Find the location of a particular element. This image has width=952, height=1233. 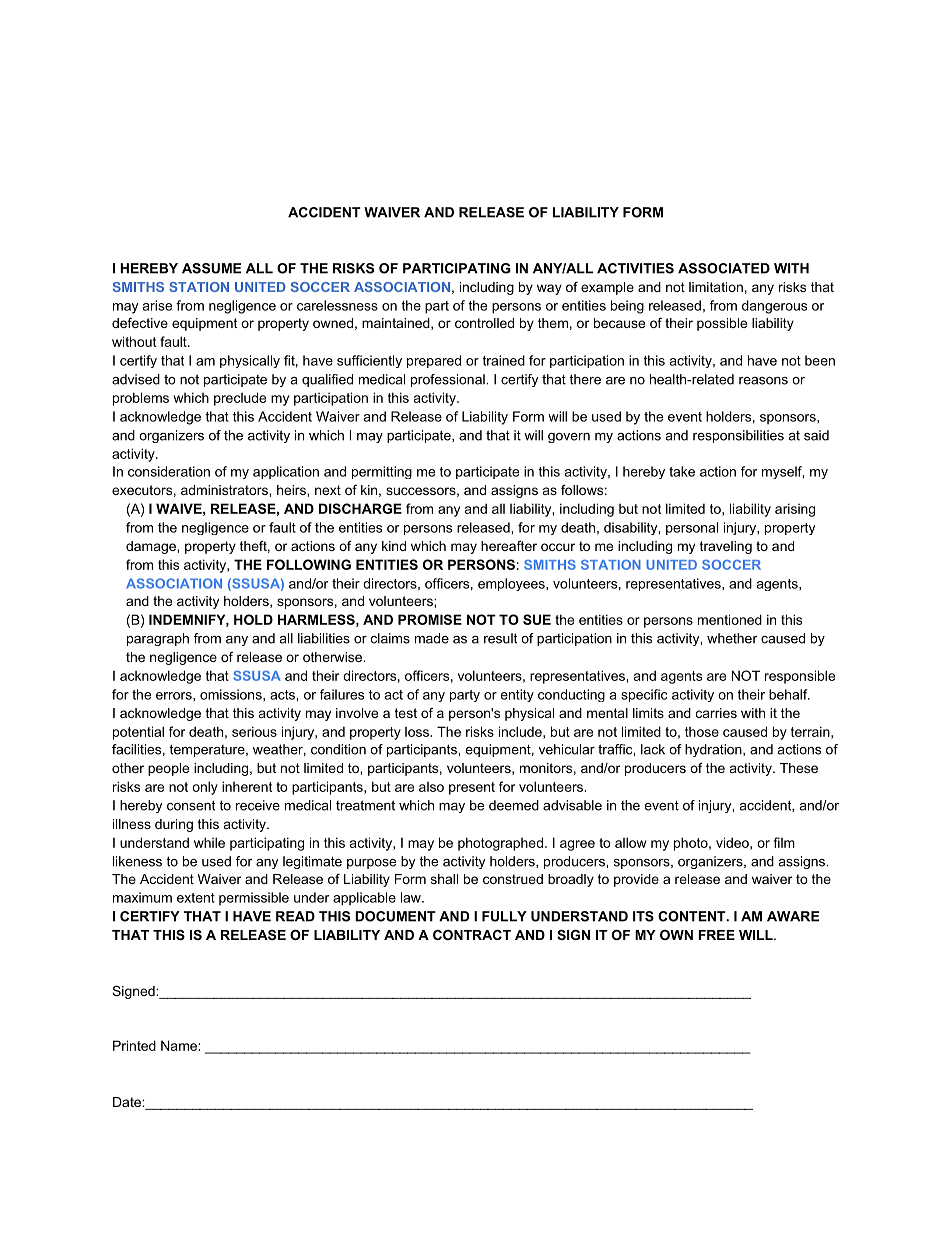

whether is located at coordinates (732, 638).
